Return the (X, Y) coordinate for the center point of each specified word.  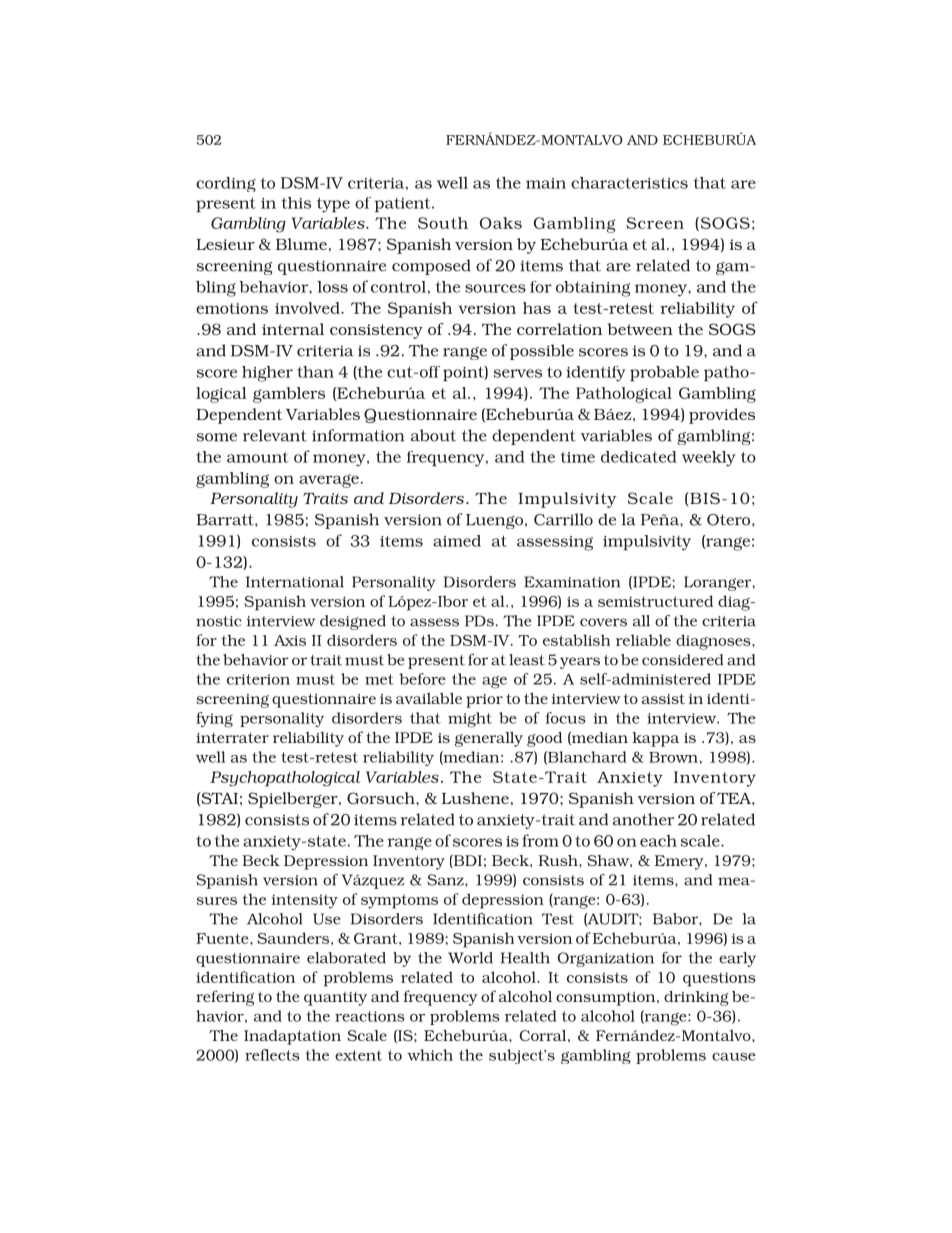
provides (722, 416)
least (527, 660)
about (433, 435)
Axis (290, 640)
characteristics (629, 183)
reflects (272, 1055)
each (658, 841)
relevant (275, 435)
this (296, 203)
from (540, 840)
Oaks (501, 223)
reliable (643, 640)
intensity (305, 901)
